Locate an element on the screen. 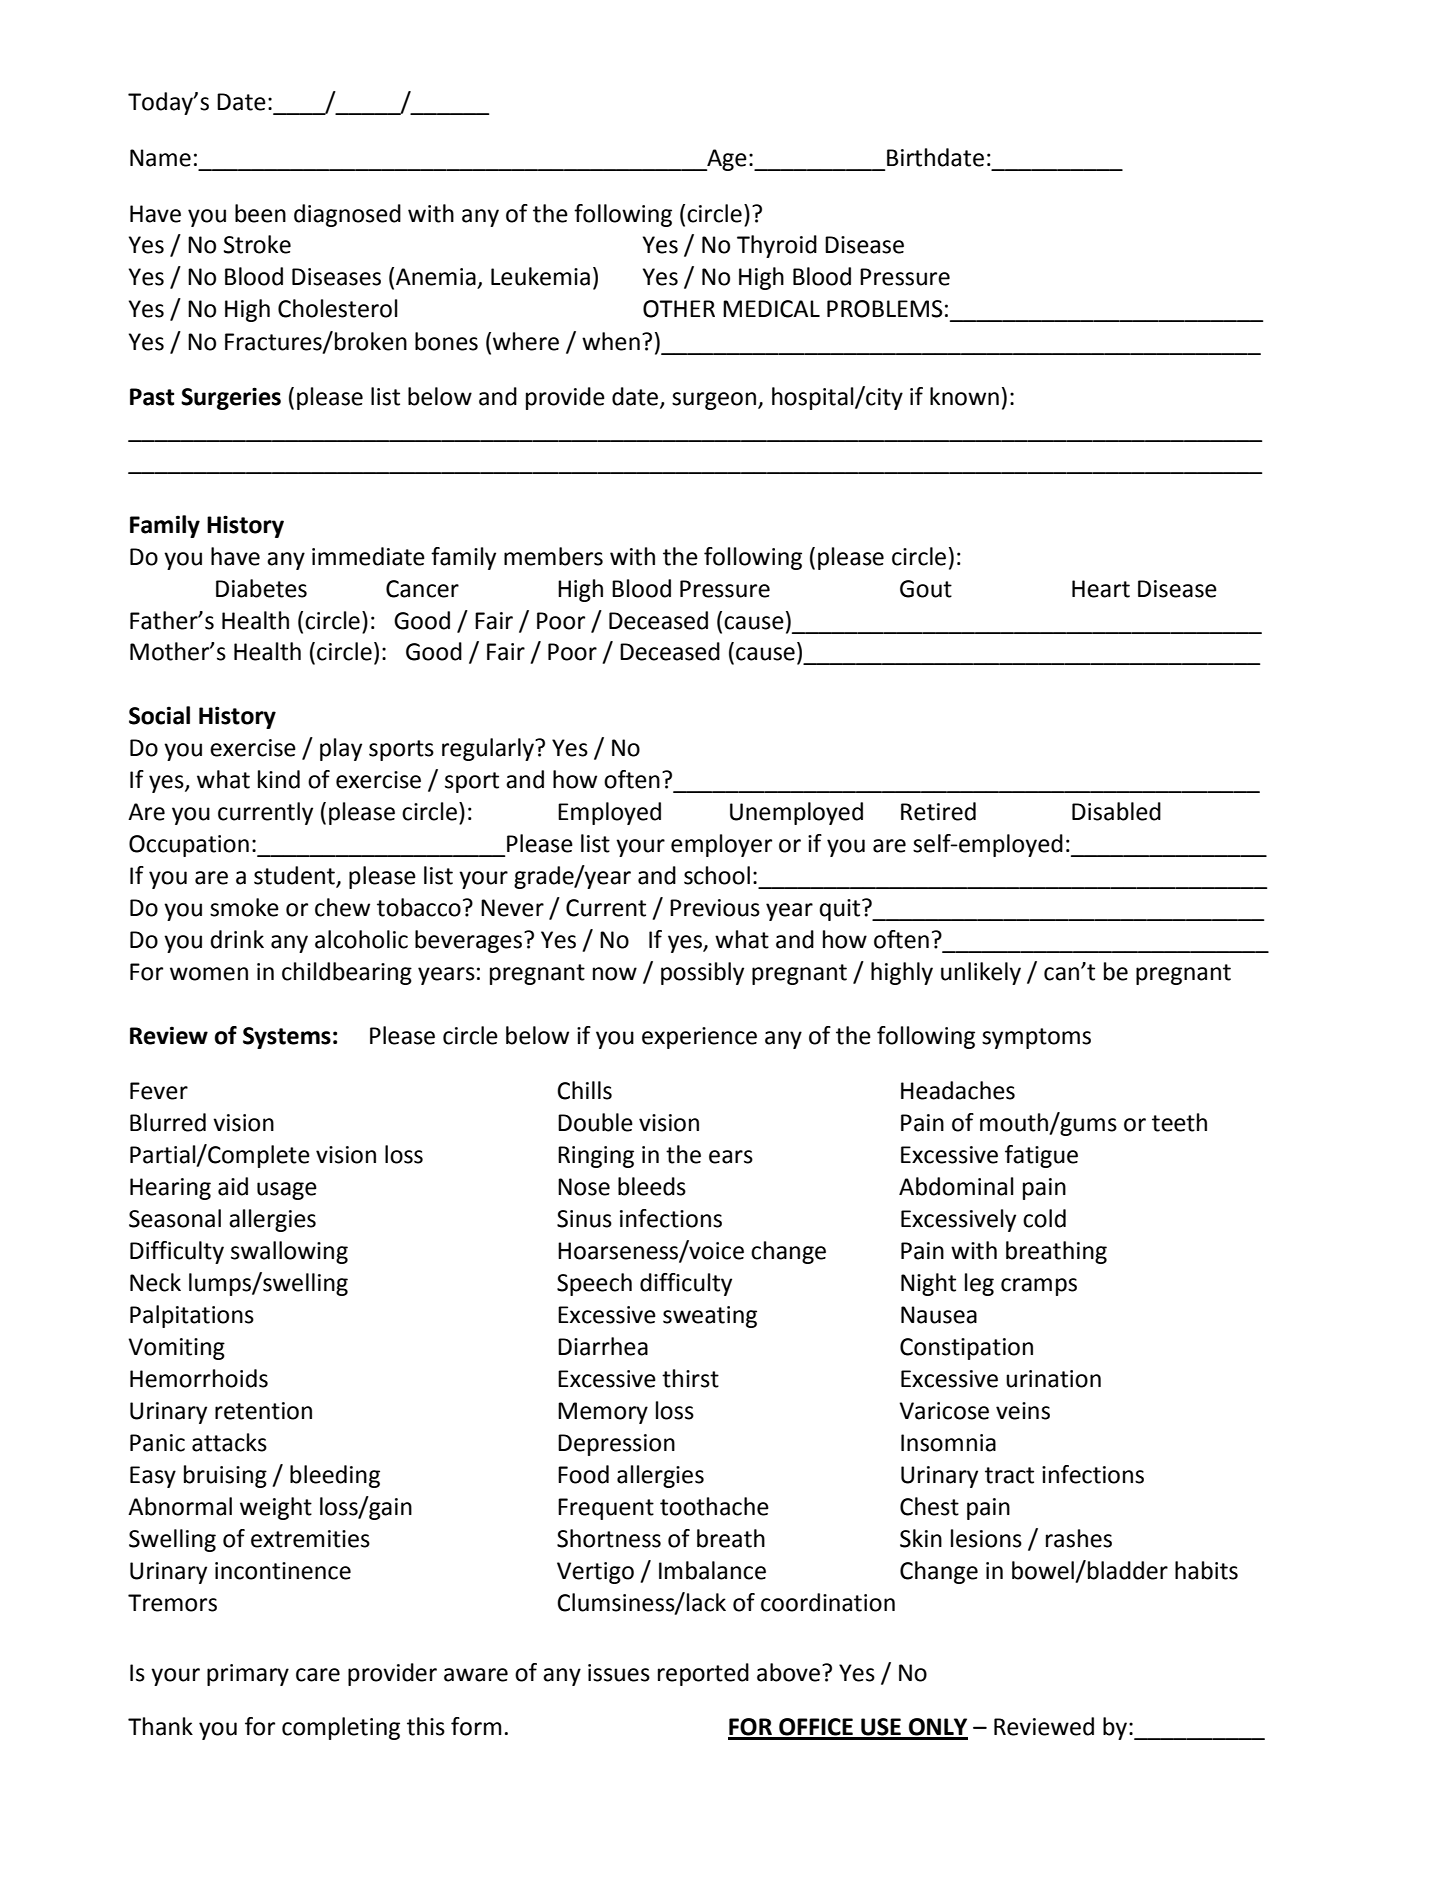 Image resolution: width=1456 pixels, height=1884 pixels. kind is located at coordinates (279, 779).
